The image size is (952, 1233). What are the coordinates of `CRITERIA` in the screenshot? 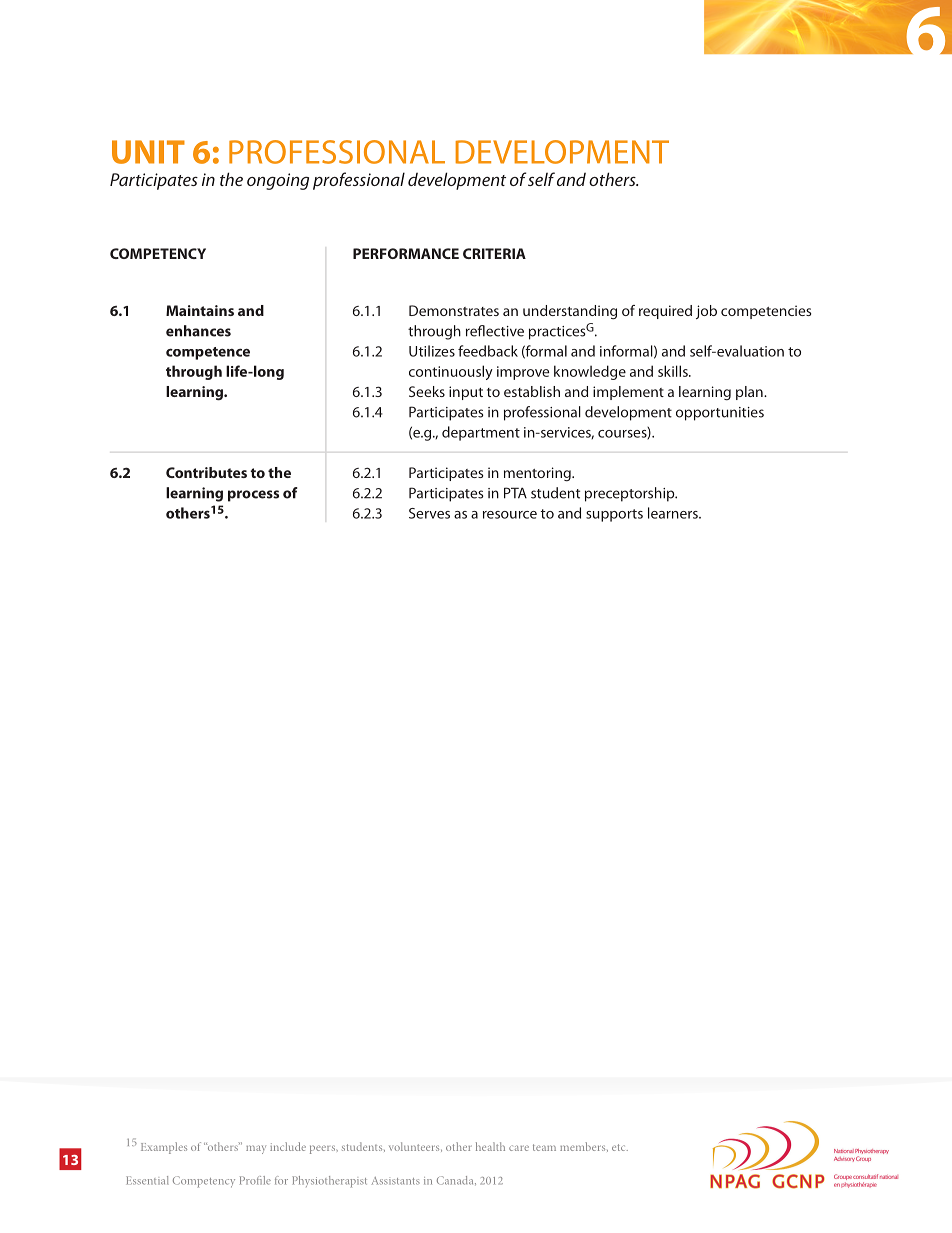 It's located at (494, 253).
